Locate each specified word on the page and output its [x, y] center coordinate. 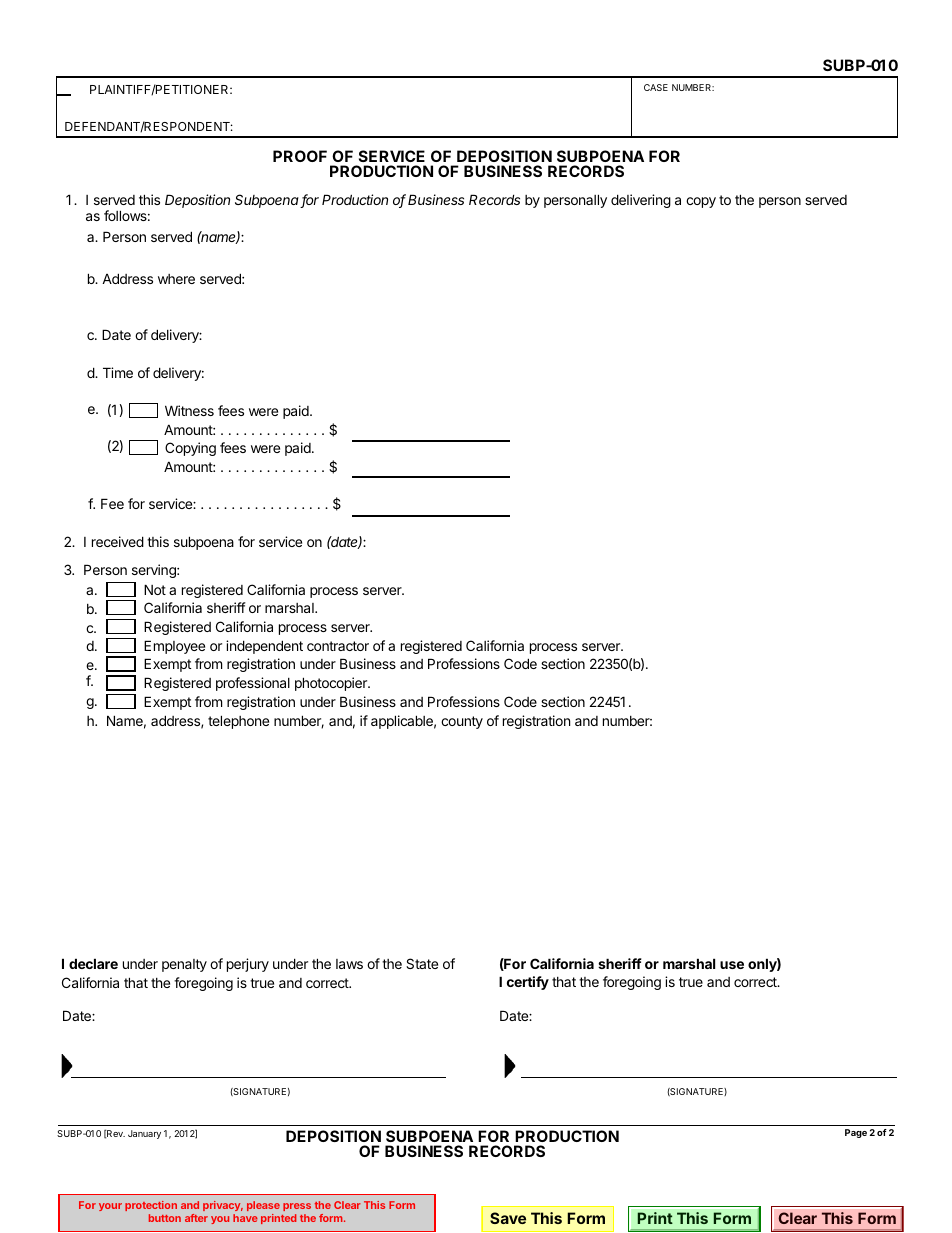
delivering [641, 201]
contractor [338, 646]
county [462, 722]
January [144, 1134]
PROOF [300, 156]
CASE [656, 87]
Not [155, 589]
